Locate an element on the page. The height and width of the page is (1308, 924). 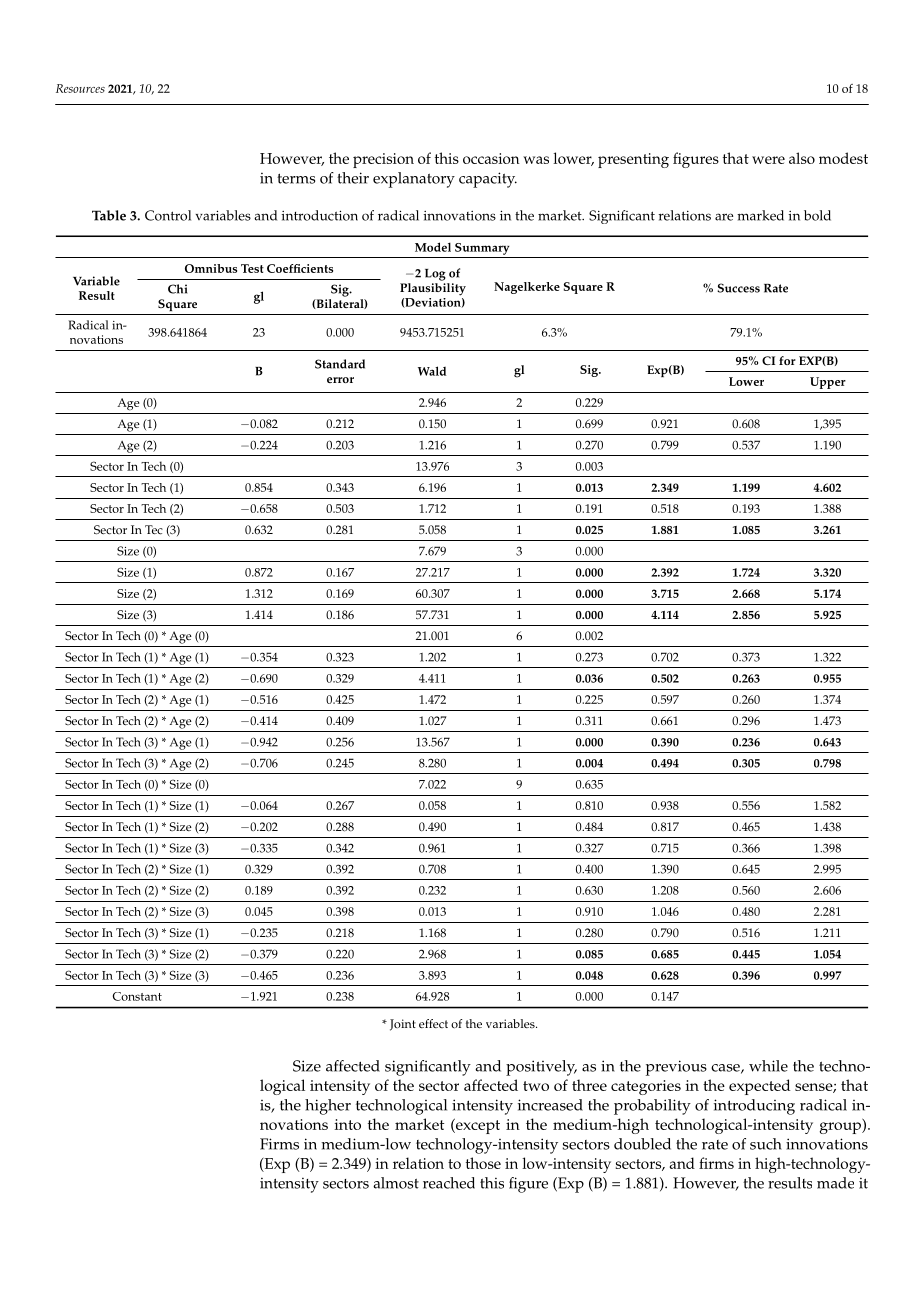
those is located at coordinates (483, 1163).
